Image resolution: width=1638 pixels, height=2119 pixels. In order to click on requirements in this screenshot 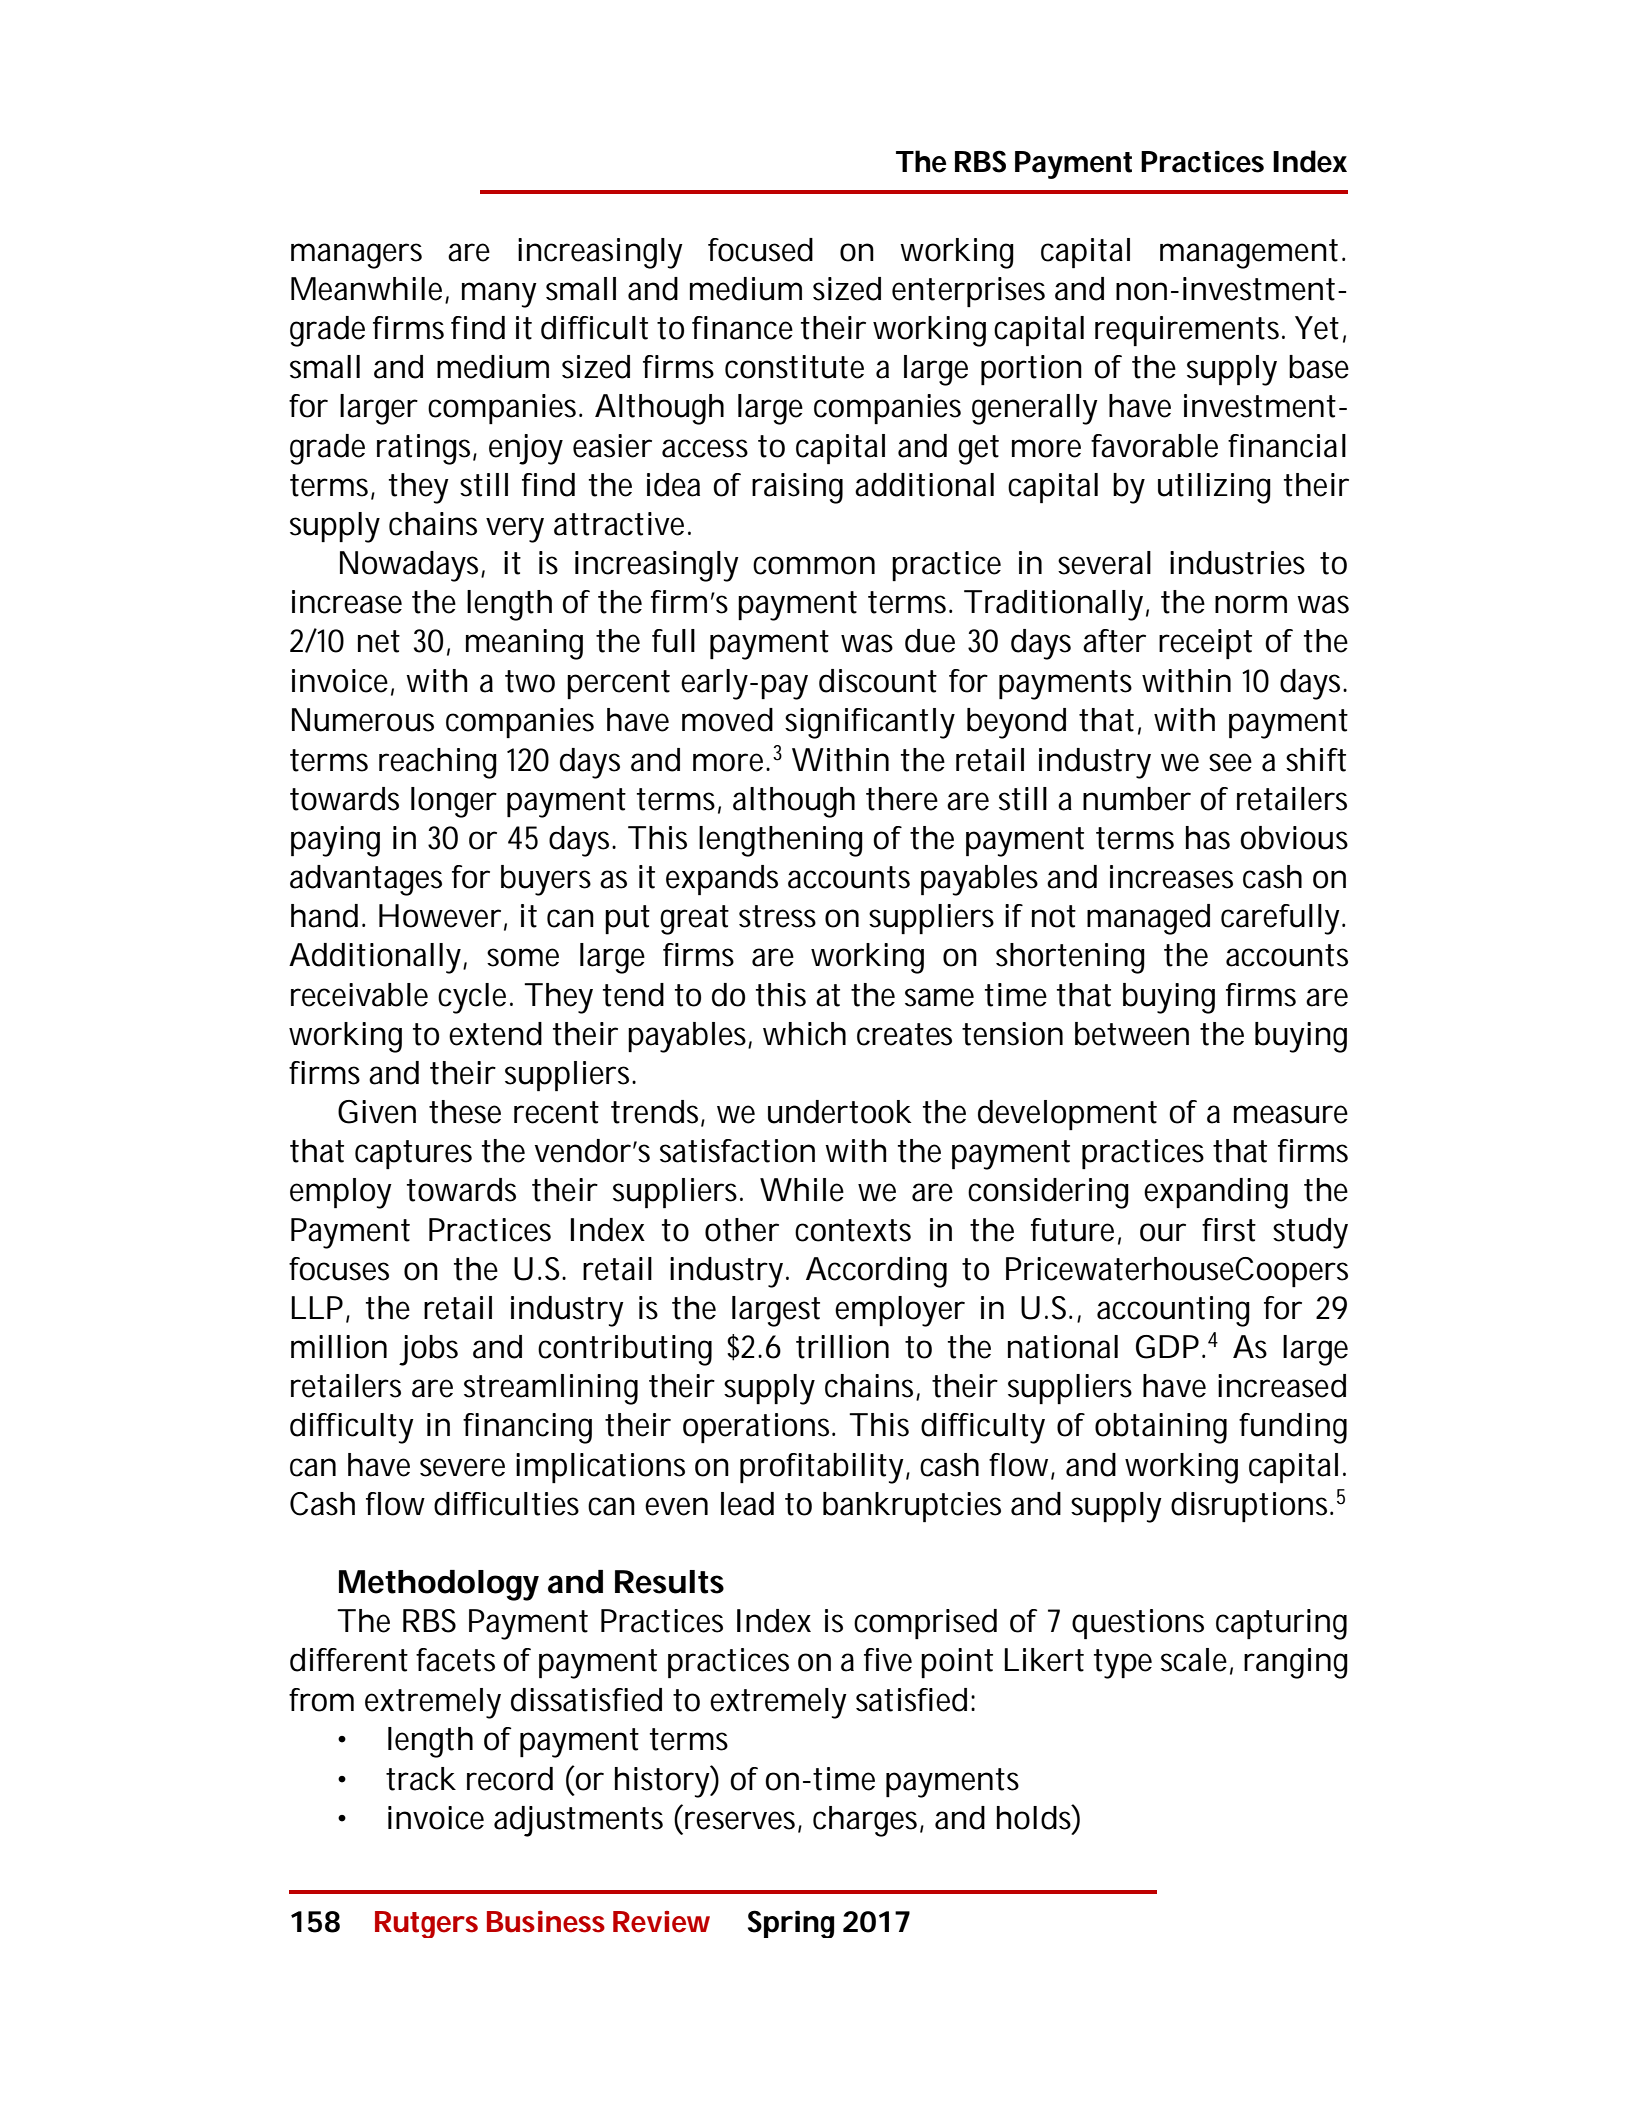, I will do `click(1190, 331)`.
